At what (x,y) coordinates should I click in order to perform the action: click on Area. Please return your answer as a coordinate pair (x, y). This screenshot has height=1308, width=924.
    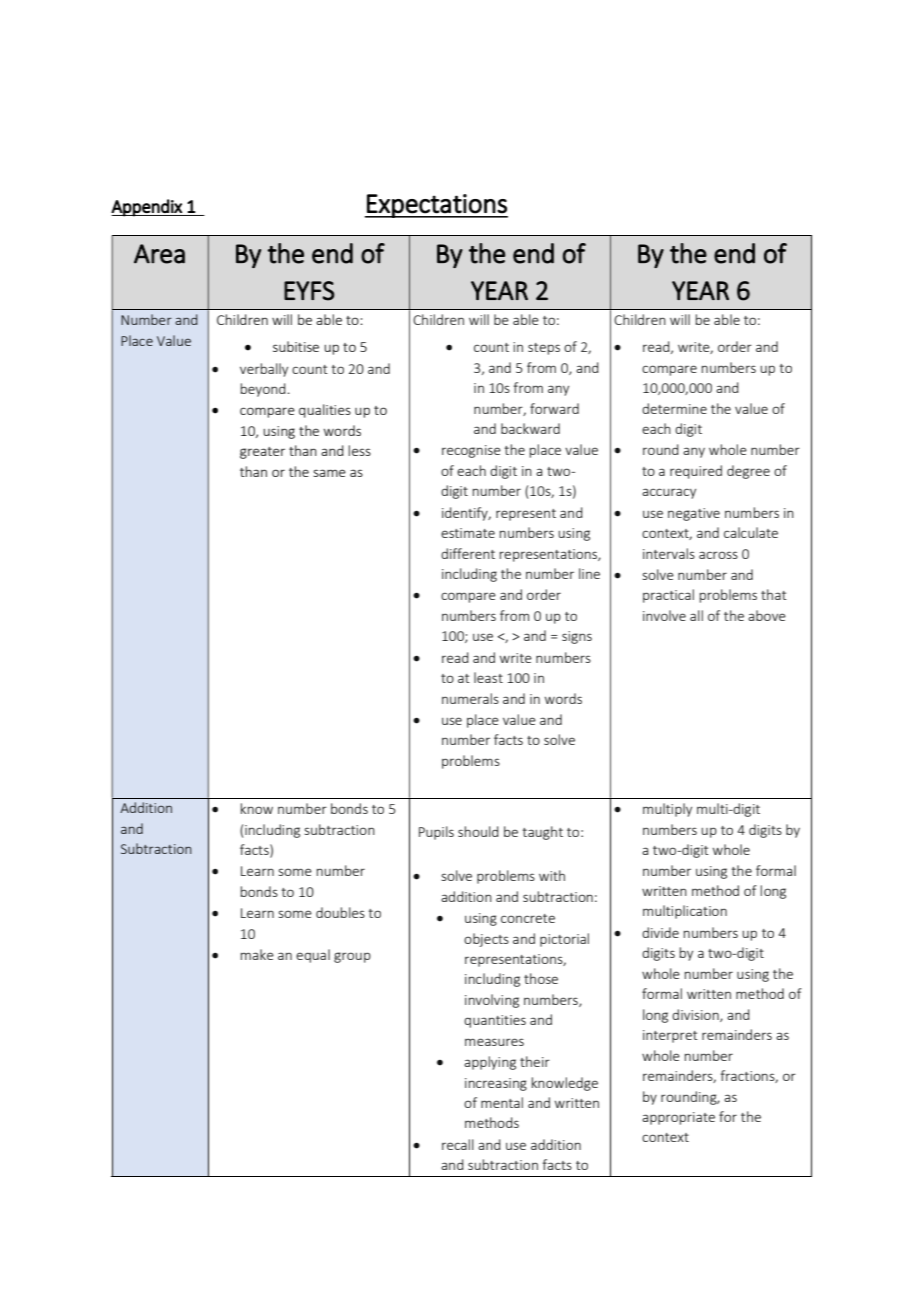
    Looking at the image, I should click on (159, 254).
